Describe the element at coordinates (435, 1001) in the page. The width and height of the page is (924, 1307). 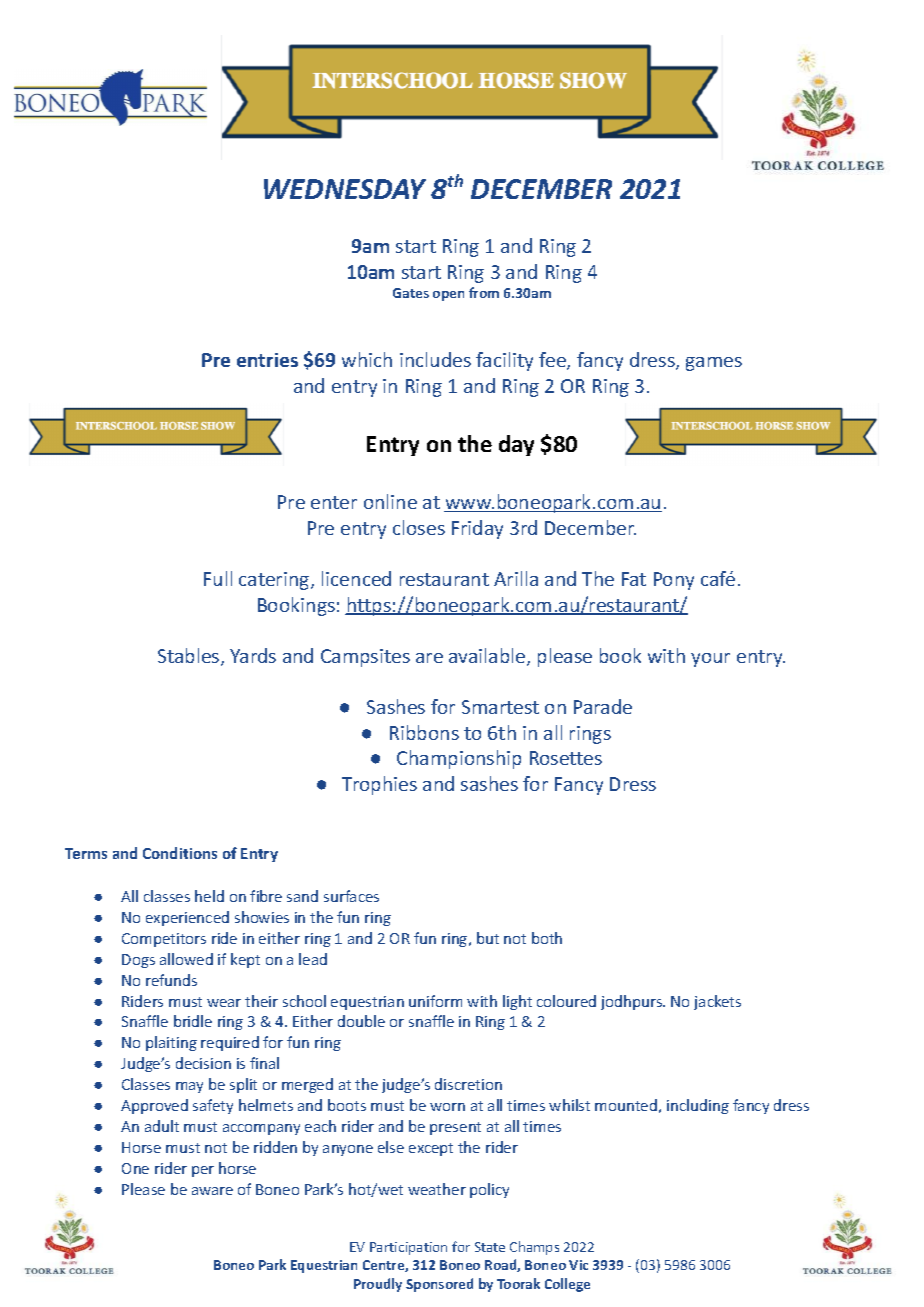
I see `uniform` at that location.
